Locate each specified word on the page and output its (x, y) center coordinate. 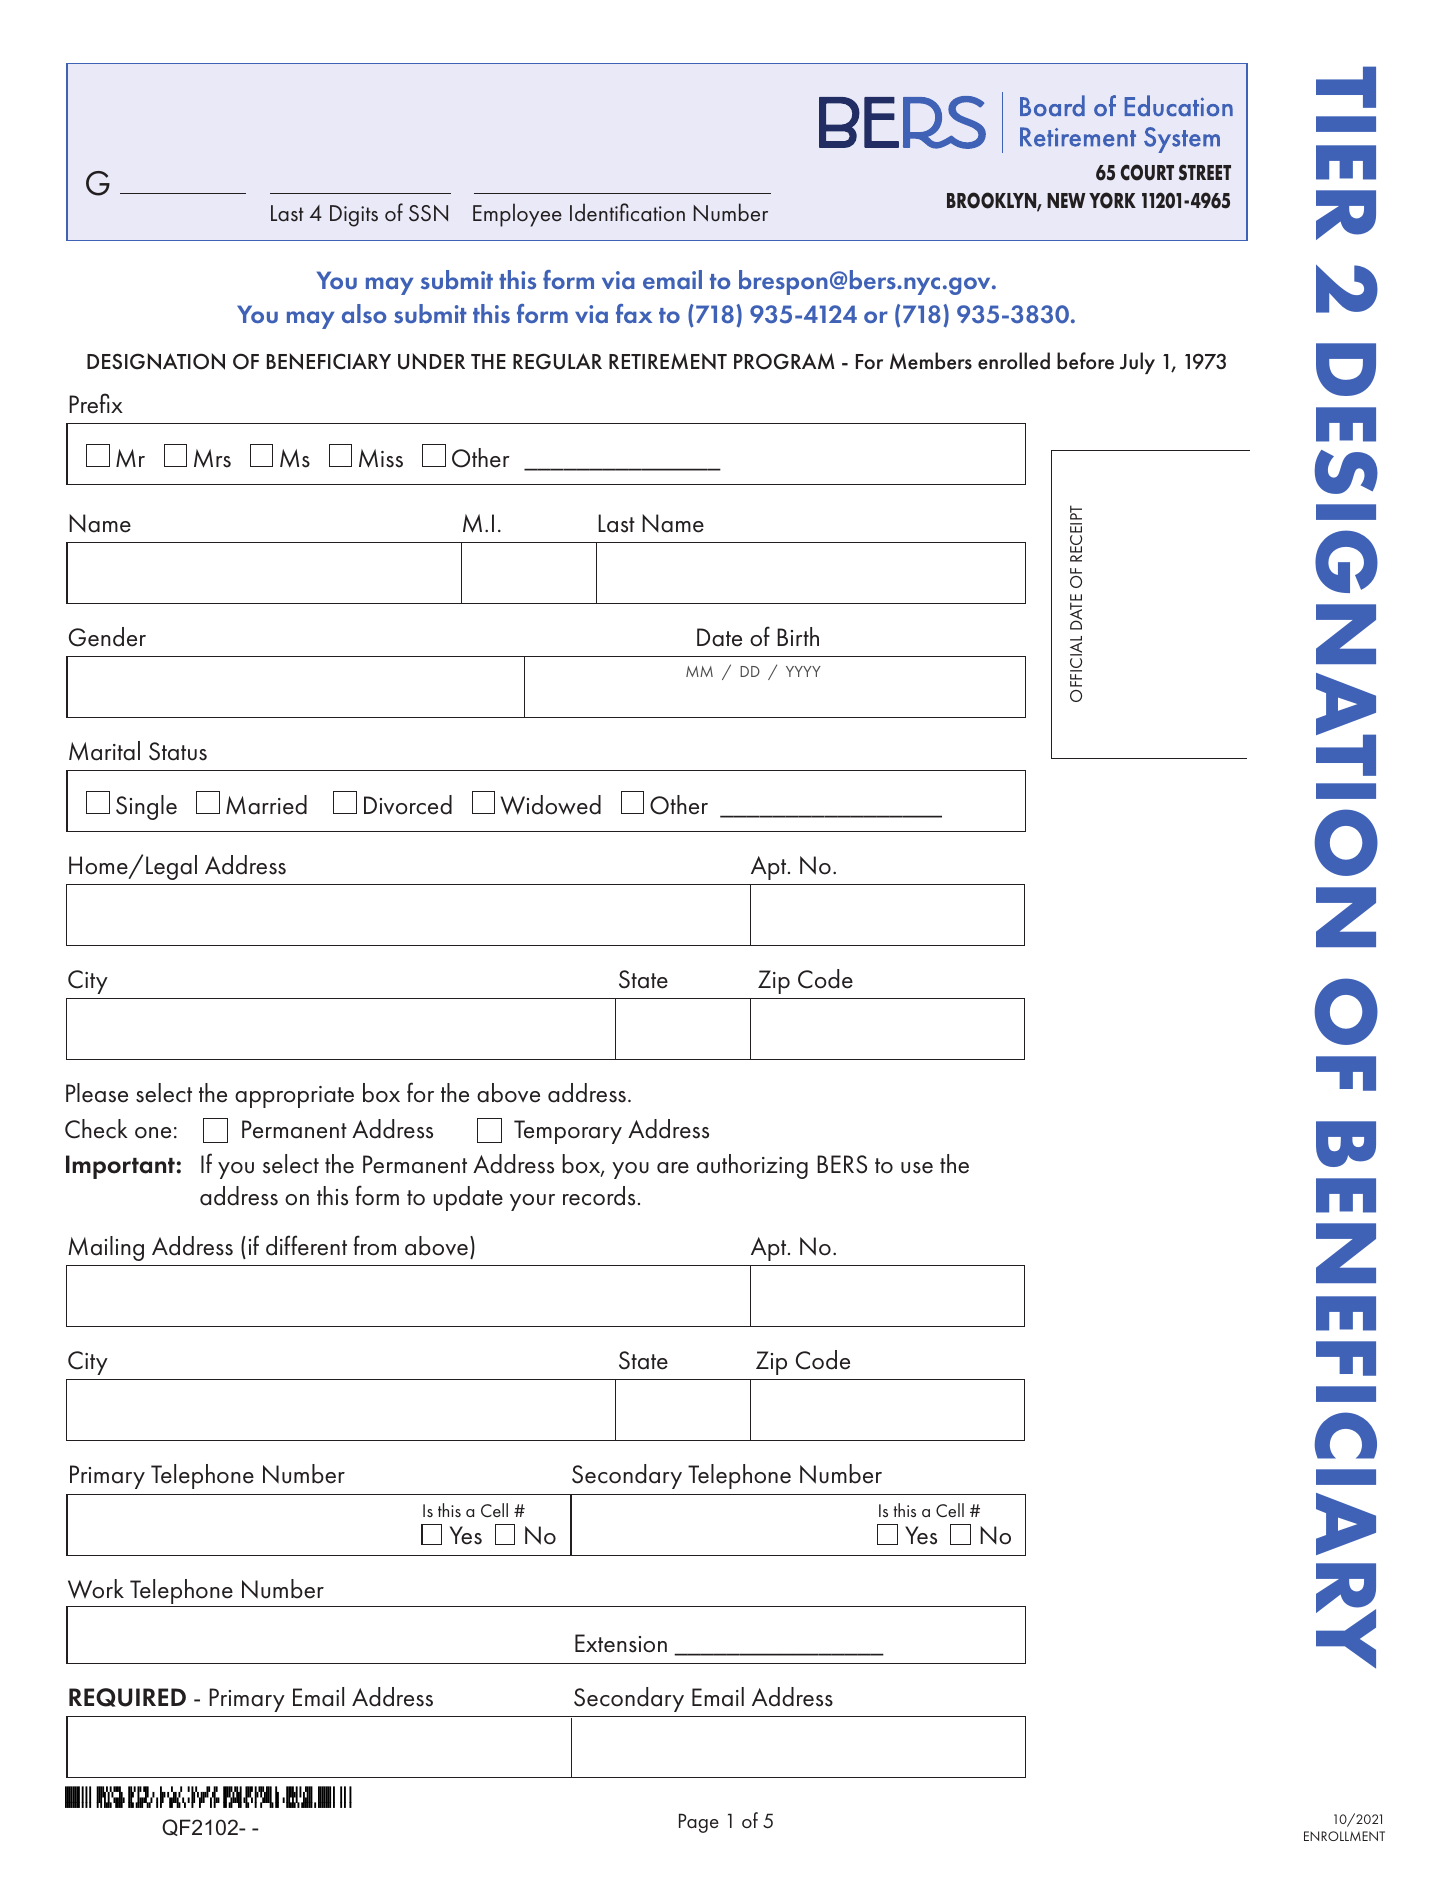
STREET (1205, 172)
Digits (354, 216)
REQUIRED (127, 1697)
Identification (627, 212)
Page (699, 1823)
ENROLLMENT (1344, 1836)
